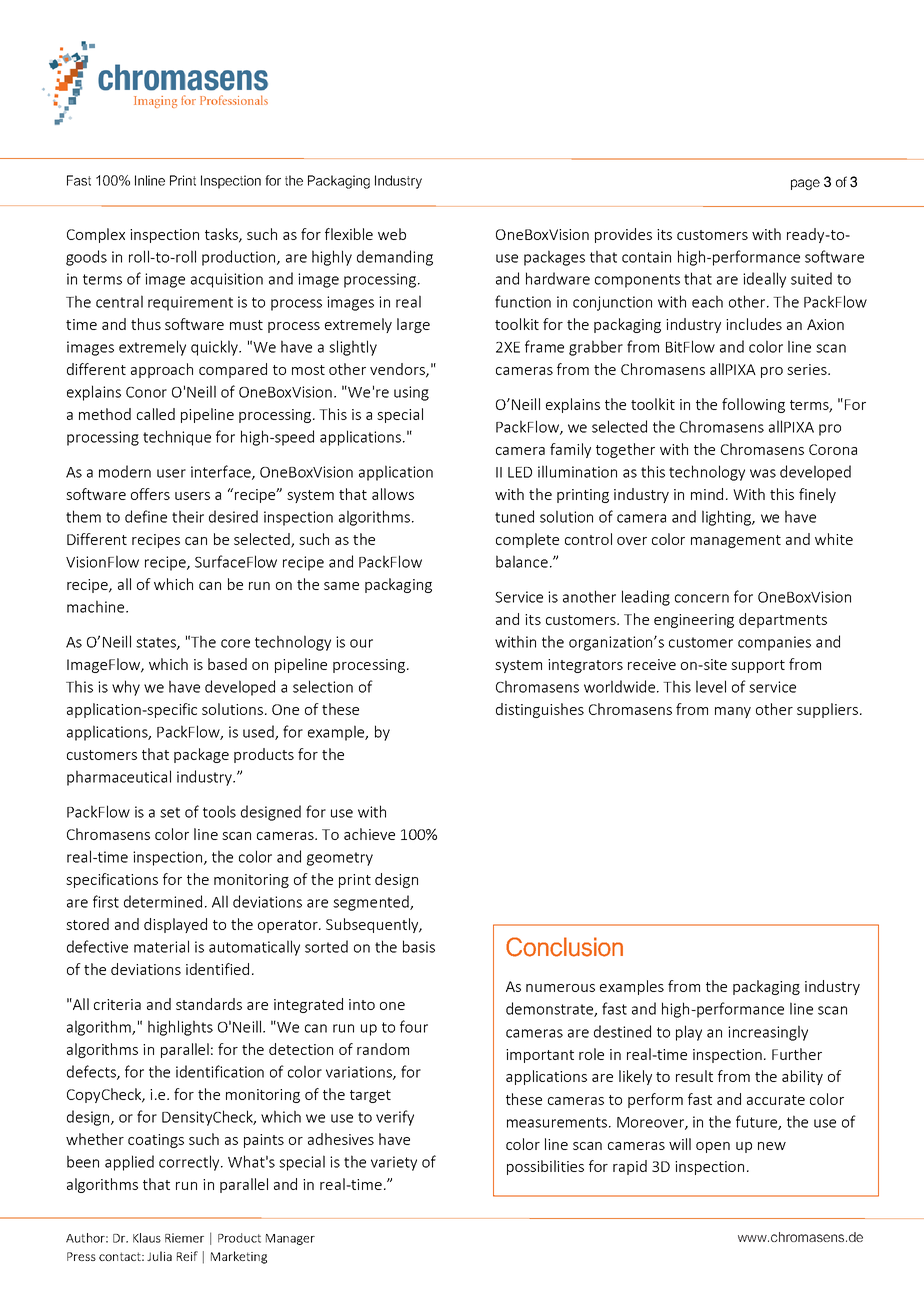 The image size is (924, 1308). Describe the element at coordinates (540, 710) in the image. I see `distinguishes` at that location.
